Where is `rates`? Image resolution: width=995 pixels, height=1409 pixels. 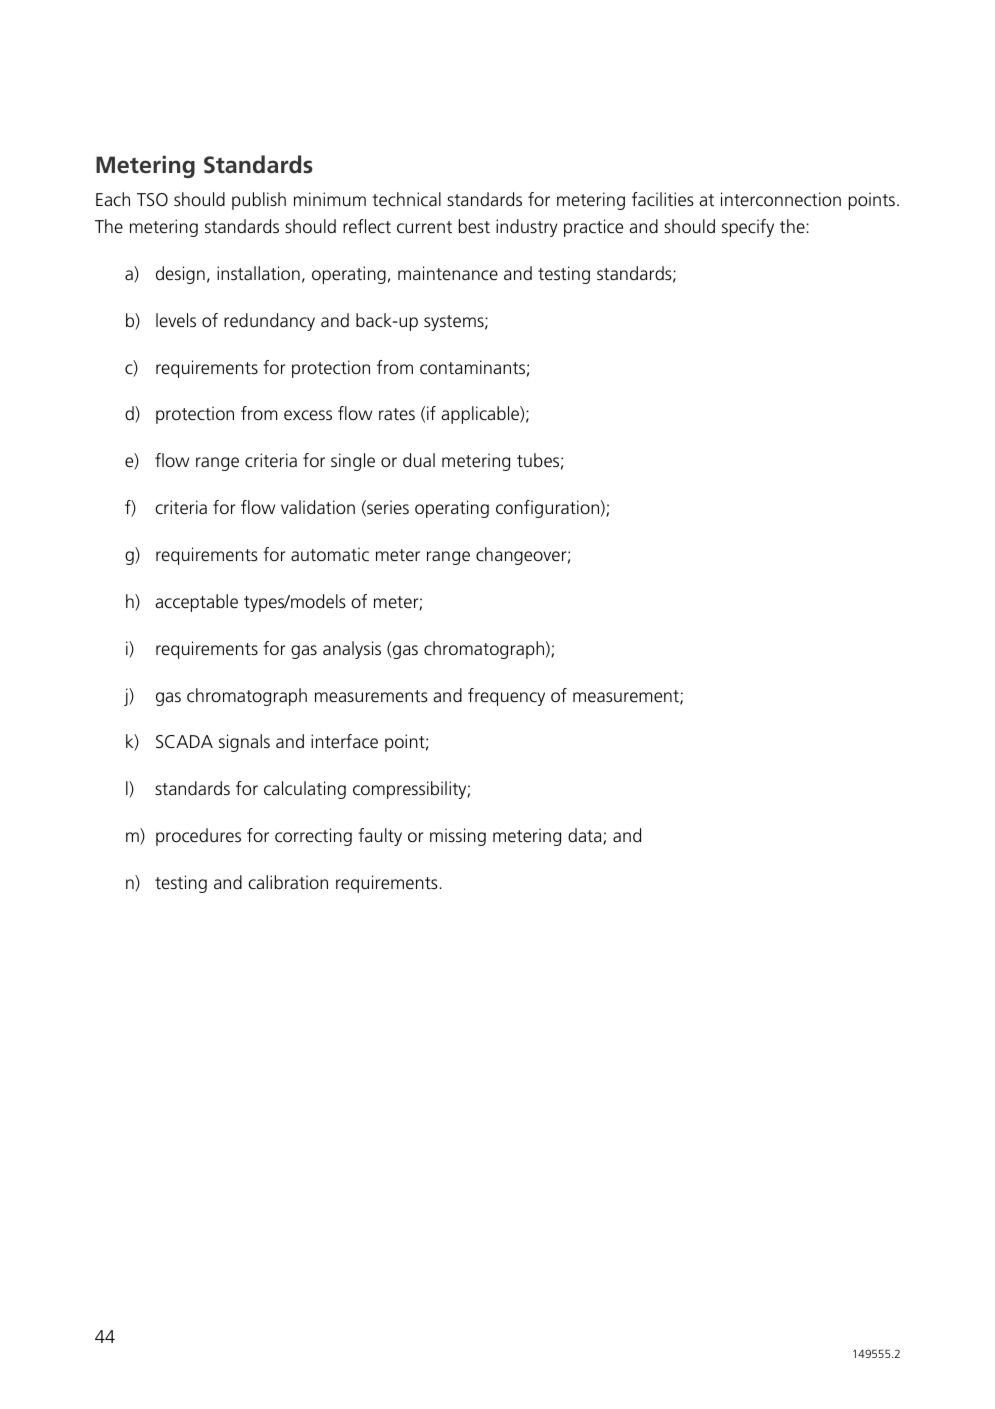 rates is located at coordinates (397, 414).
